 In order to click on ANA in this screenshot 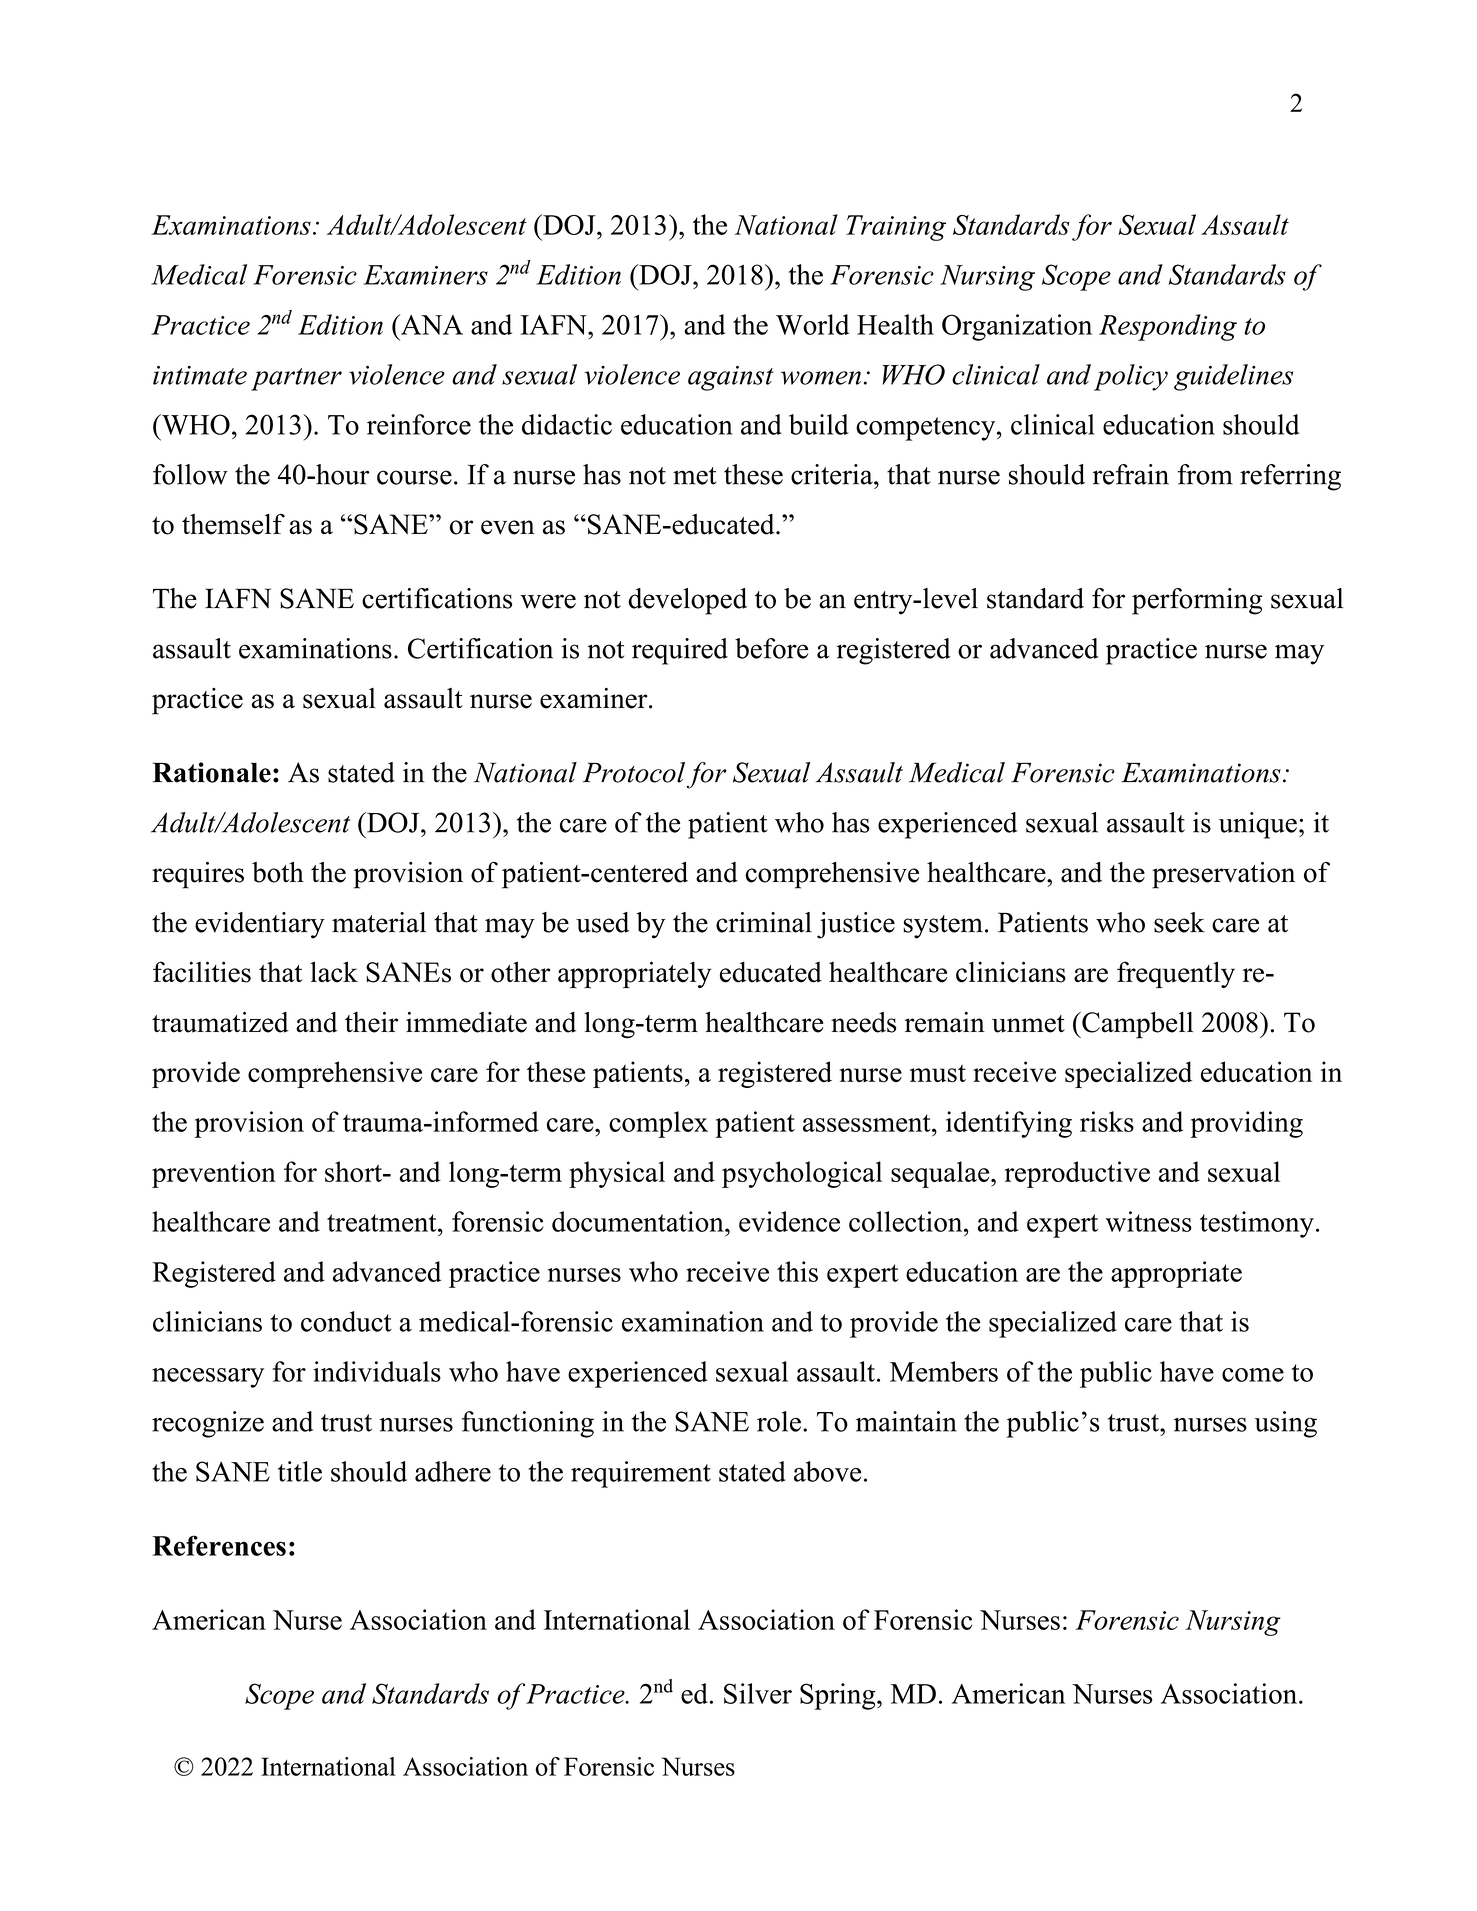, I will do `click(431, 324)`.
